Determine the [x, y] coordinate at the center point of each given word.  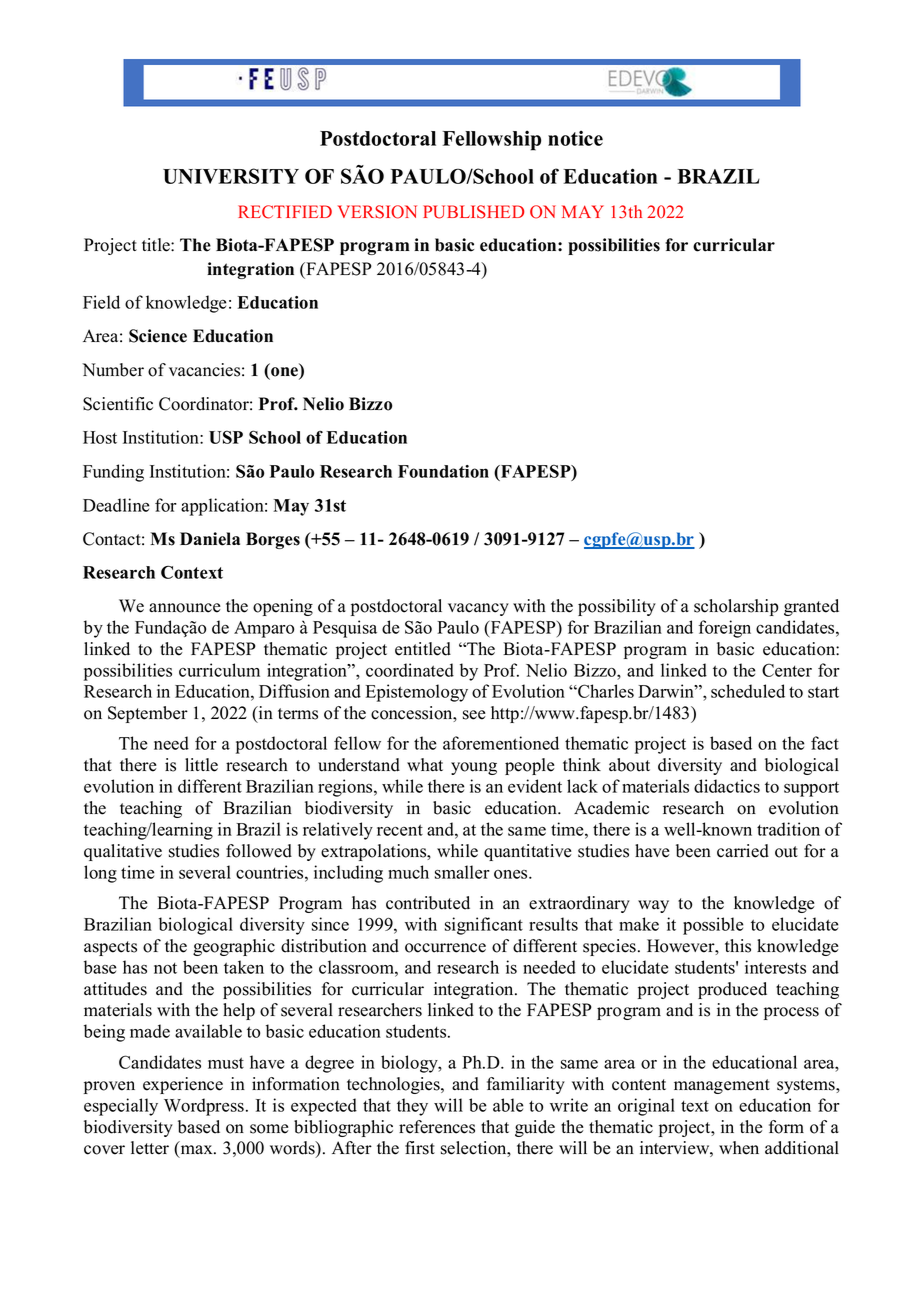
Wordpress [205, 1107]
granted [811, 607]
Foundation [443, 471]
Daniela [210, 539]
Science [158, 336]
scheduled [748, 691]
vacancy [478, 609]
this [738, 946]
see [474, 715]
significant [484, 926]
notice [575, 138]
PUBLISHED [473, 212]
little [201, 765]
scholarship [736, 607]
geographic [234, 947]
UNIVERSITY [231, 176]
